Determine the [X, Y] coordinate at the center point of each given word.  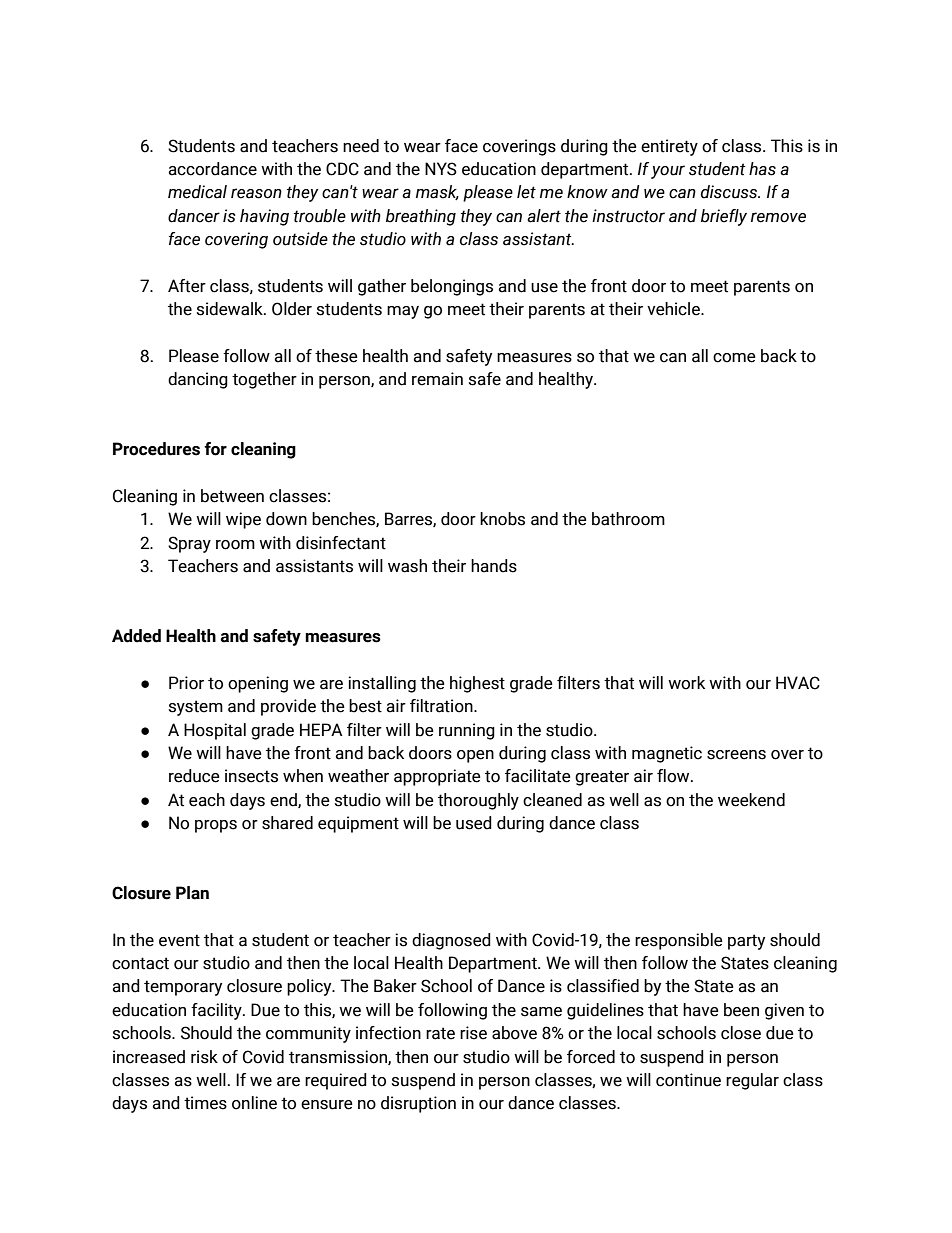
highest [477, 684]
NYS [441, 169]
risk [204, 1057]
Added [136, 636]
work [686, 683]
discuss [730, 192]
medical [197, 192]
